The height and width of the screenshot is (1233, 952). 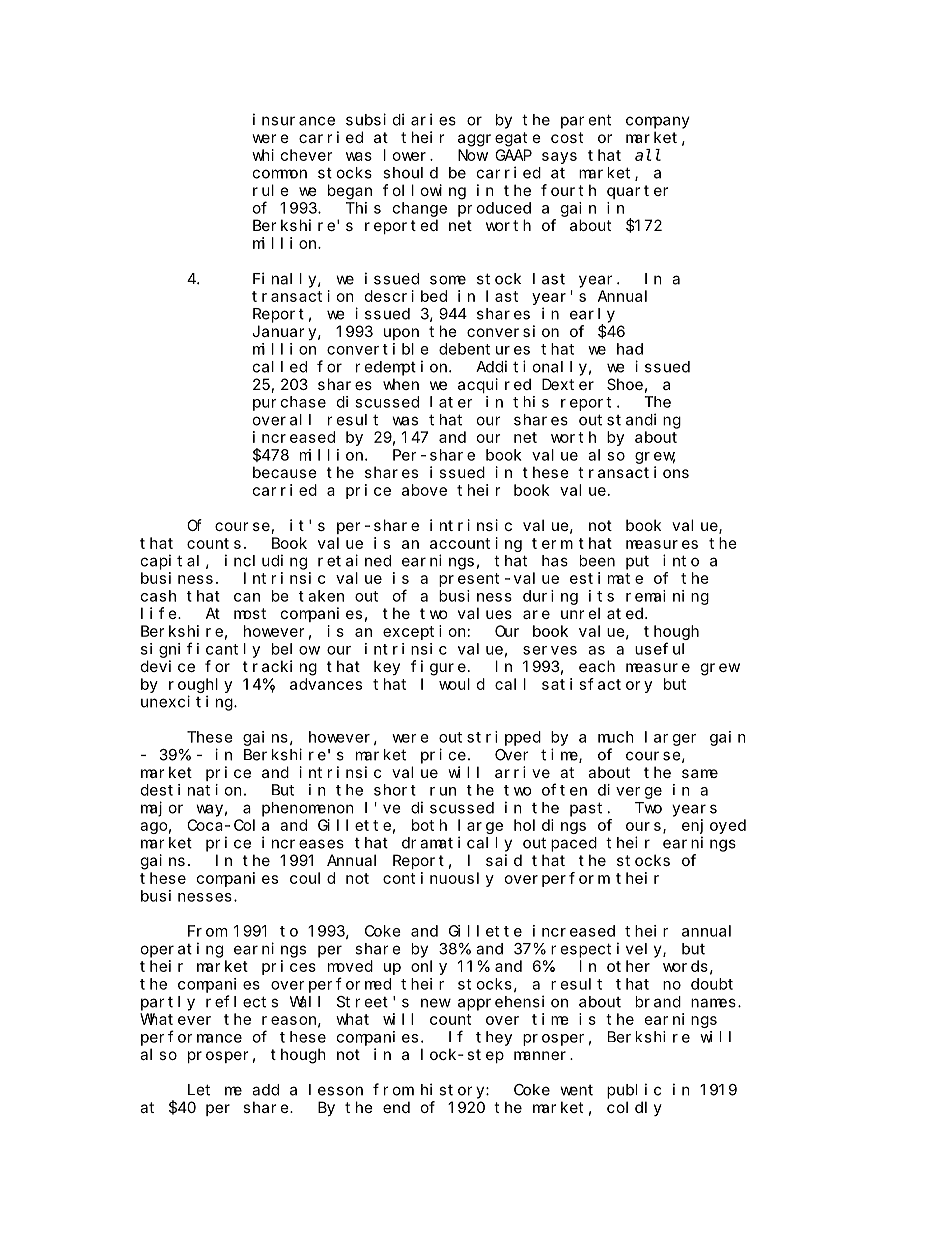 I want to click on ago, so click(x=154, y=828).
